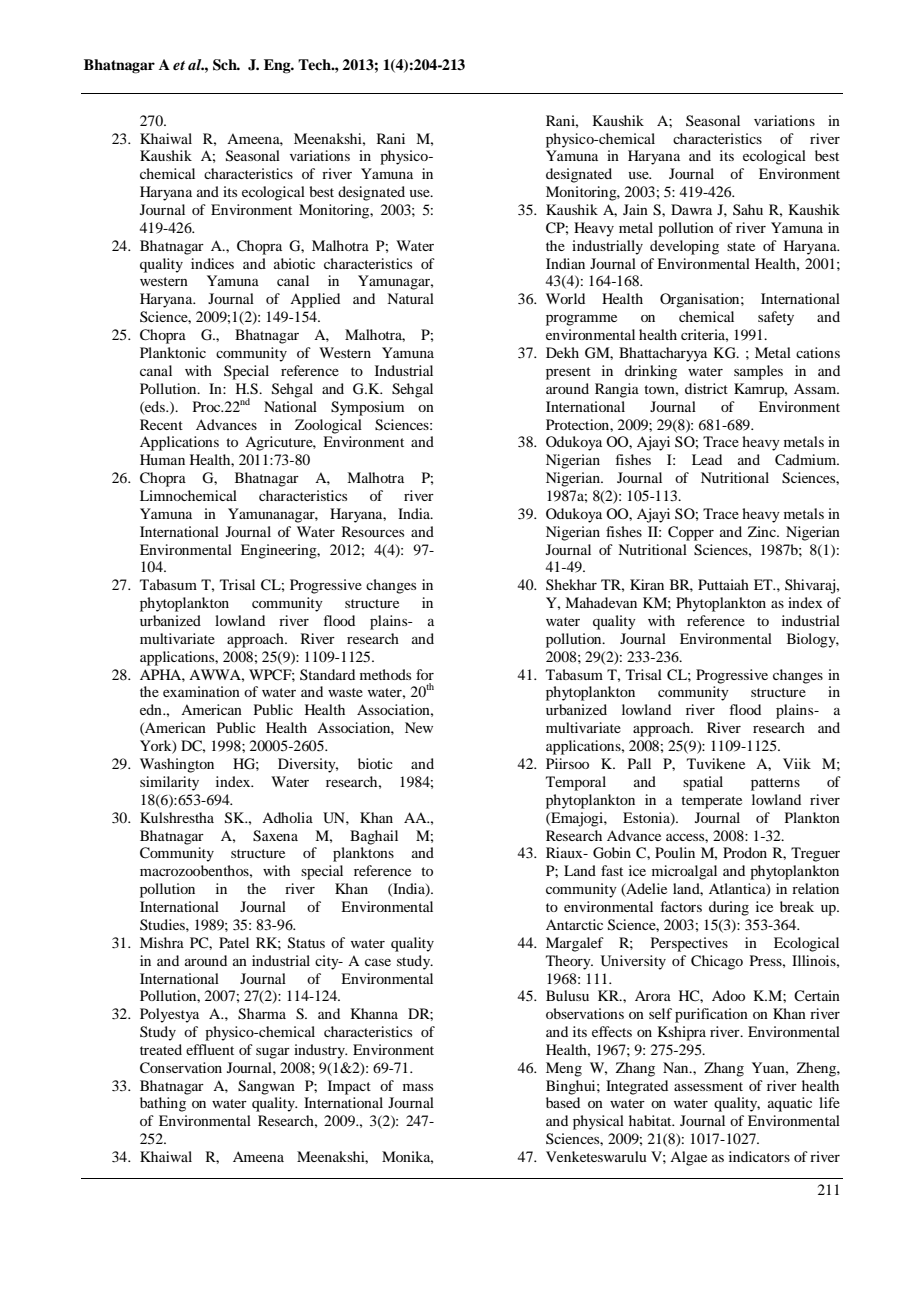  Describe the element at coordinates (201, 691) in the screenshot. I see `examination` at that location.
